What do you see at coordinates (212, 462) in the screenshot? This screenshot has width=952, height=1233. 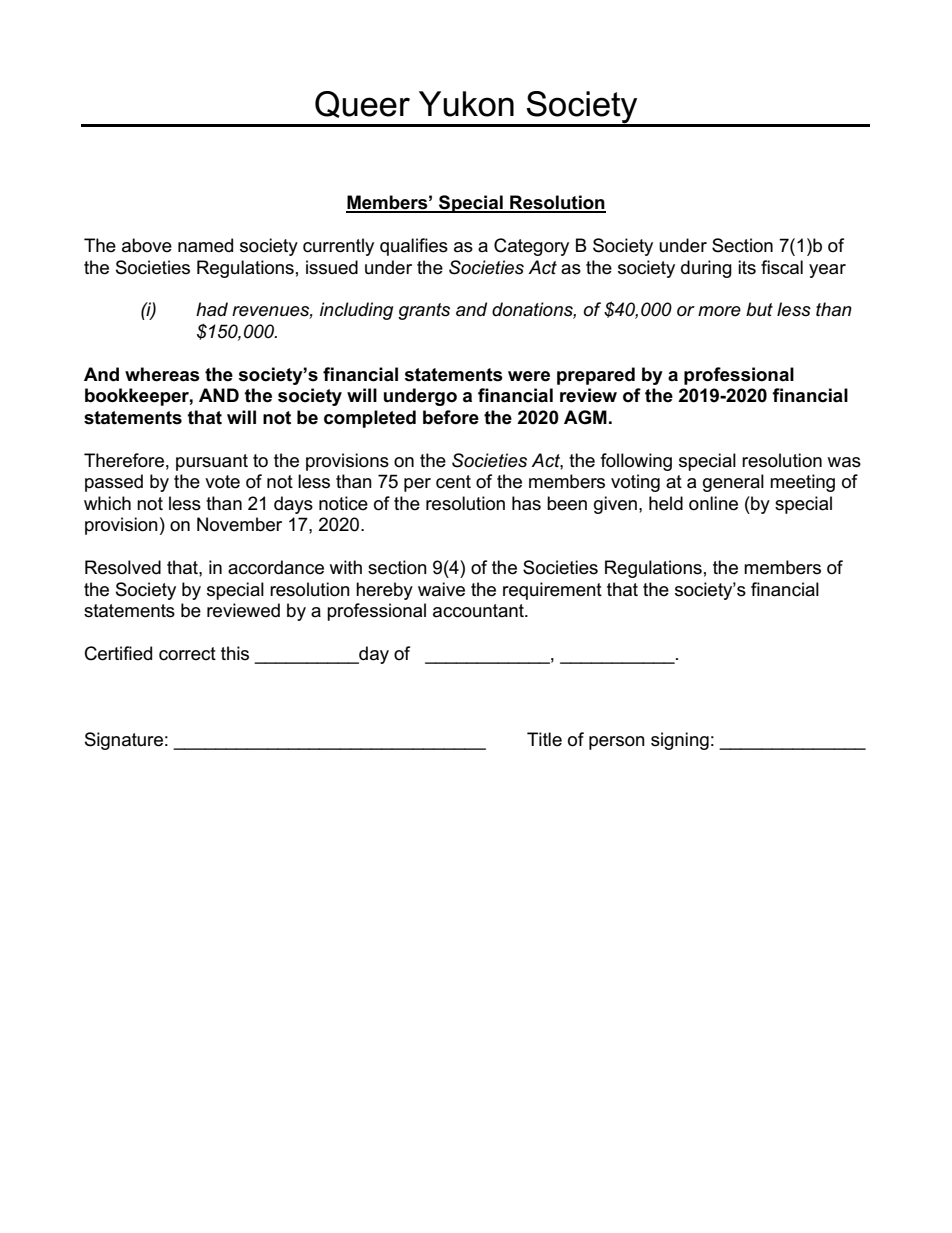 I see `pursuant` at bounding box center [212, 462].
